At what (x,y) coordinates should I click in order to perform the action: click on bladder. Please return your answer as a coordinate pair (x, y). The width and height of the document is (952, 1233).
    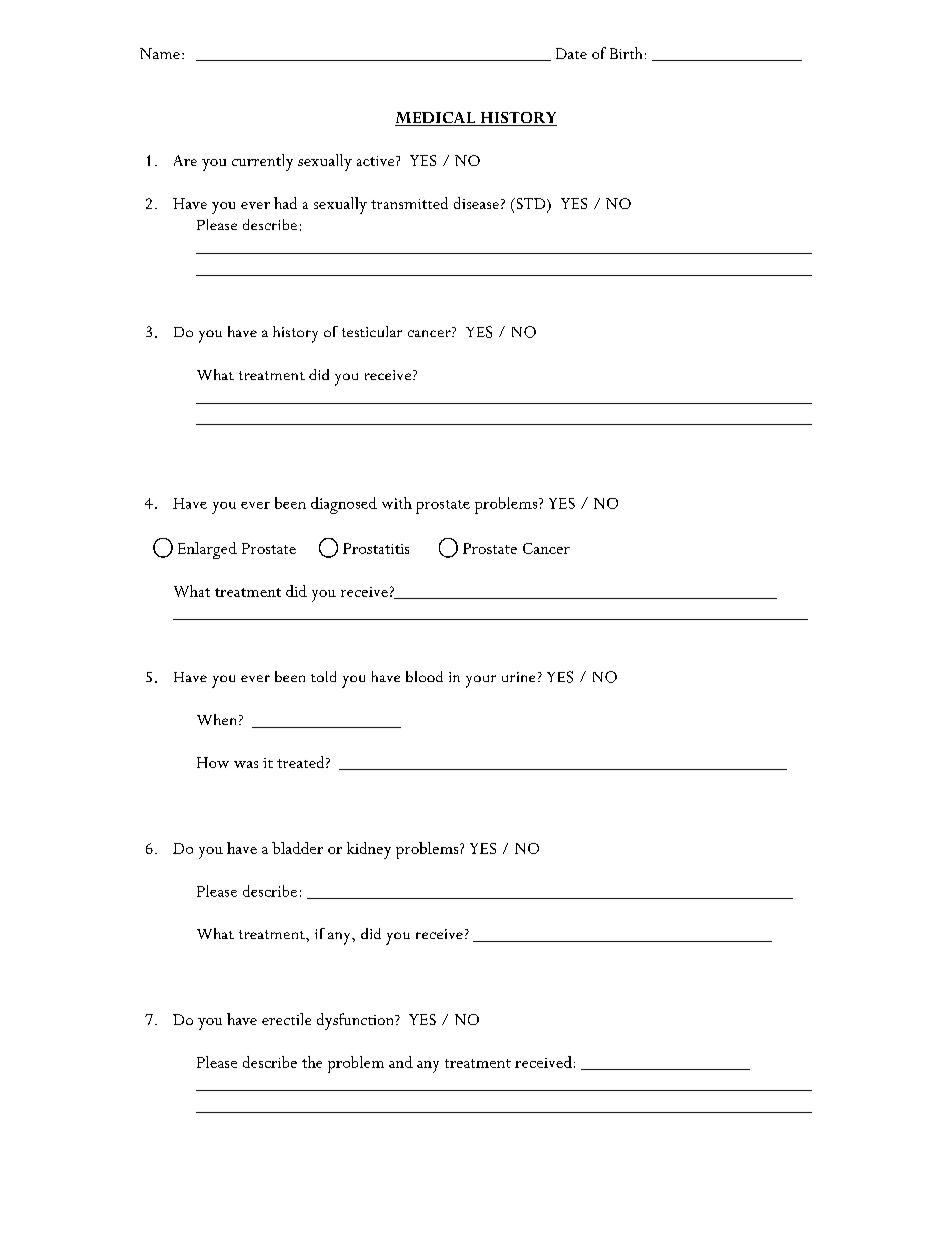
    Looking at the image, I should click on (297, 848).
